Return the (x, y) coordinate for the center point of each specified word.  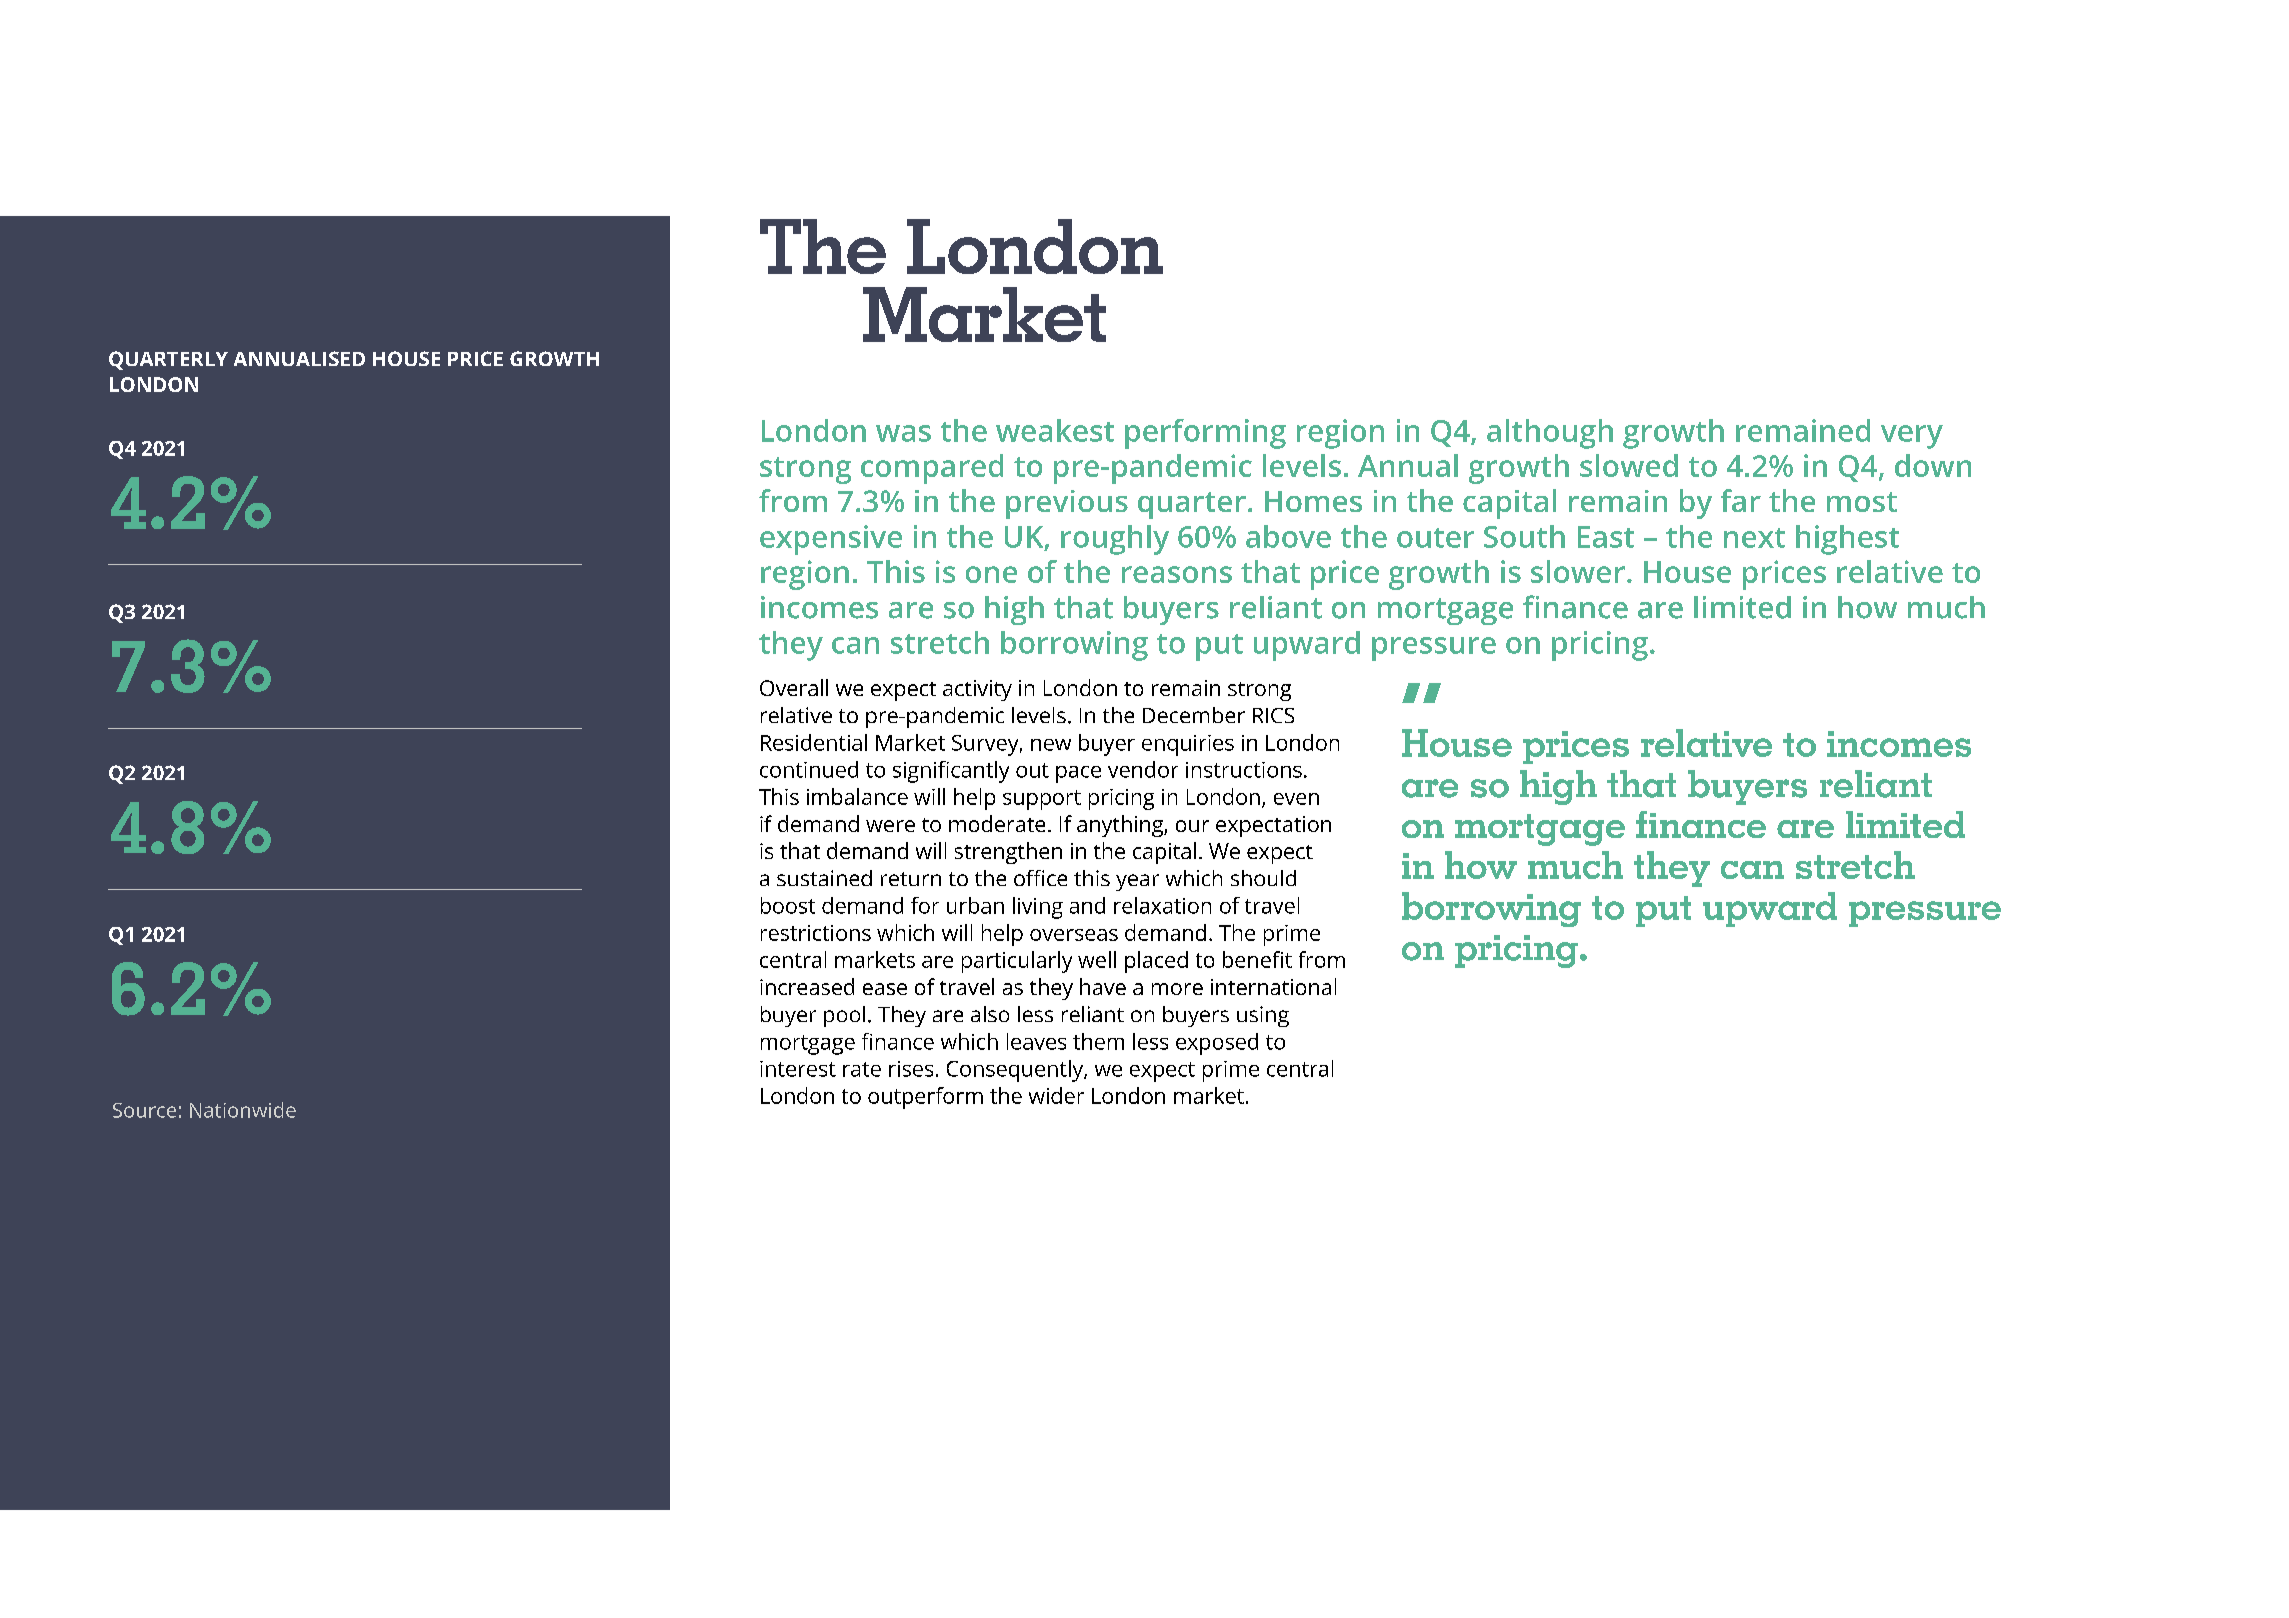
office (1040, 878)
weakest (1055, 430)
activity (977, 690)
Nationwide (243, 1110)
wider (1056, 1095)
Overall (794, 687)
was (903, 433)
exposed (1217, 1044)
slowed (1629, 465)
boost (788, 905)
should (1263, 878)
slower (1578, 571)
